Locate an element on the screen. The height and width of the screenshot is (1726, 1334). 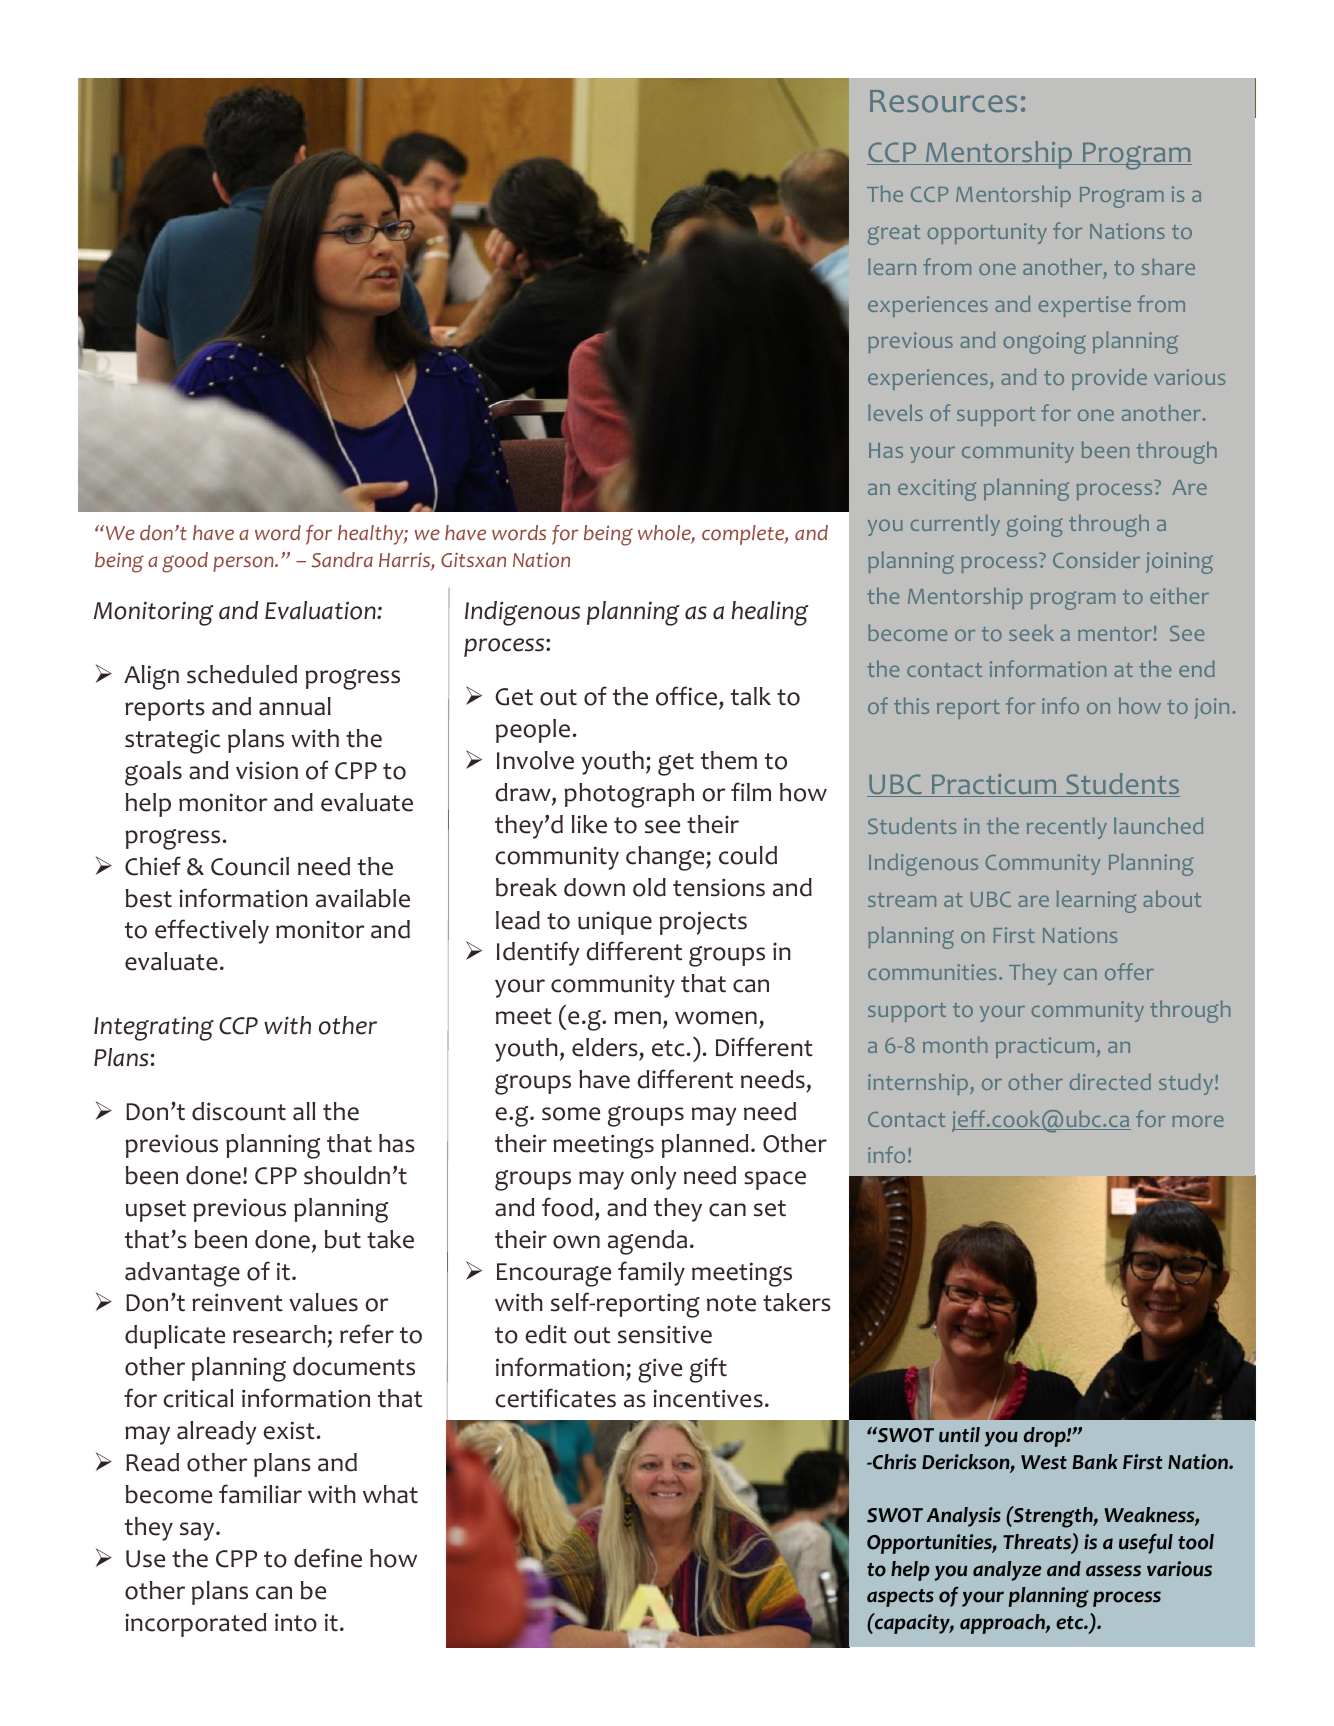
assess is located at coordinates (1113, 1571).
